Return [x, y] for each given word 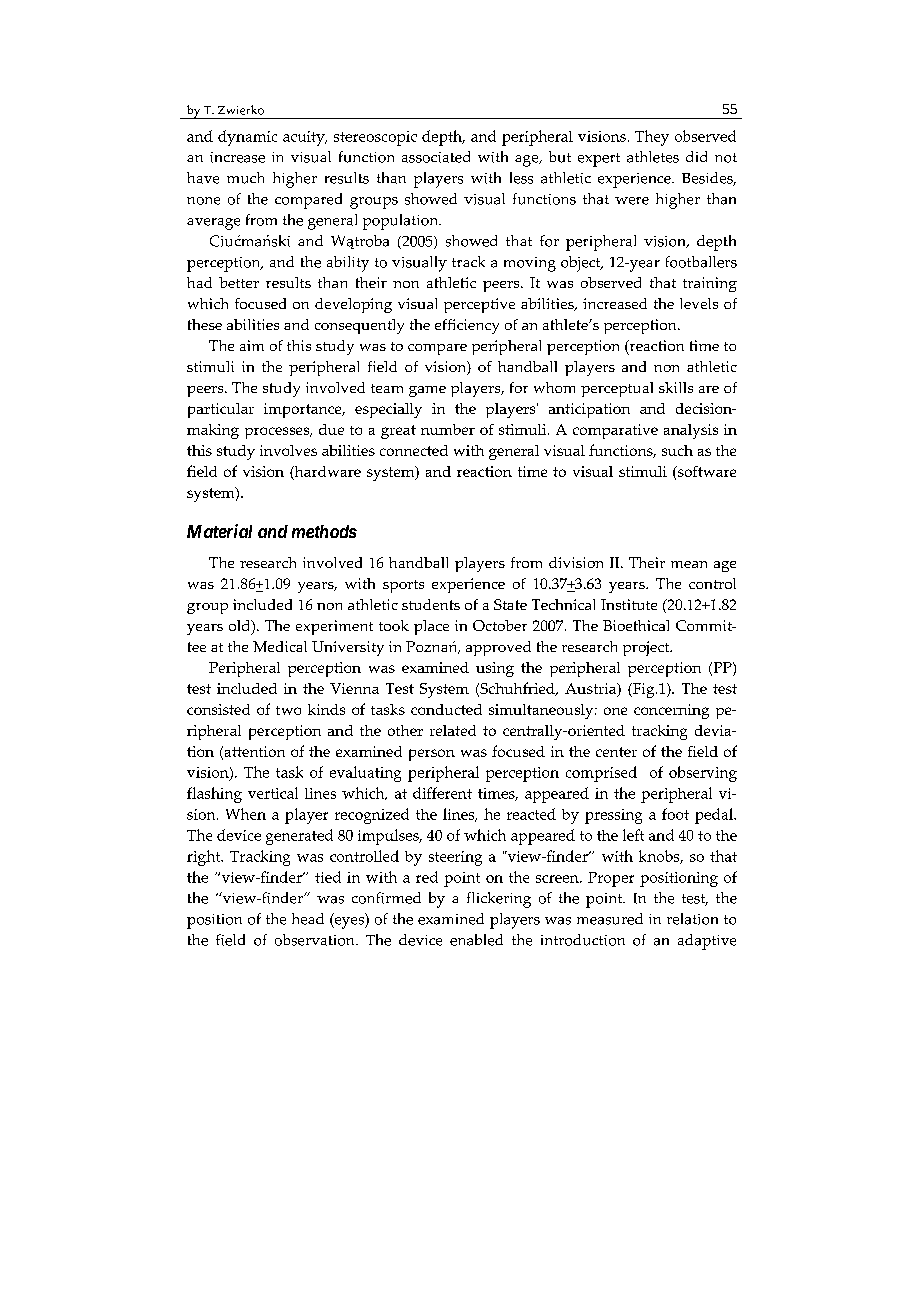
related [453, 730]
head [308, 919]
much [245, 178]
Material [219, 531]
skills [676, 387]
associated [436, 157]
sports [403, 586]
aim [252, 345]
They [652, 138]
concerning [671, 711]
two [288, 710]
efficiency [467, 326]
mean [689, 564]
